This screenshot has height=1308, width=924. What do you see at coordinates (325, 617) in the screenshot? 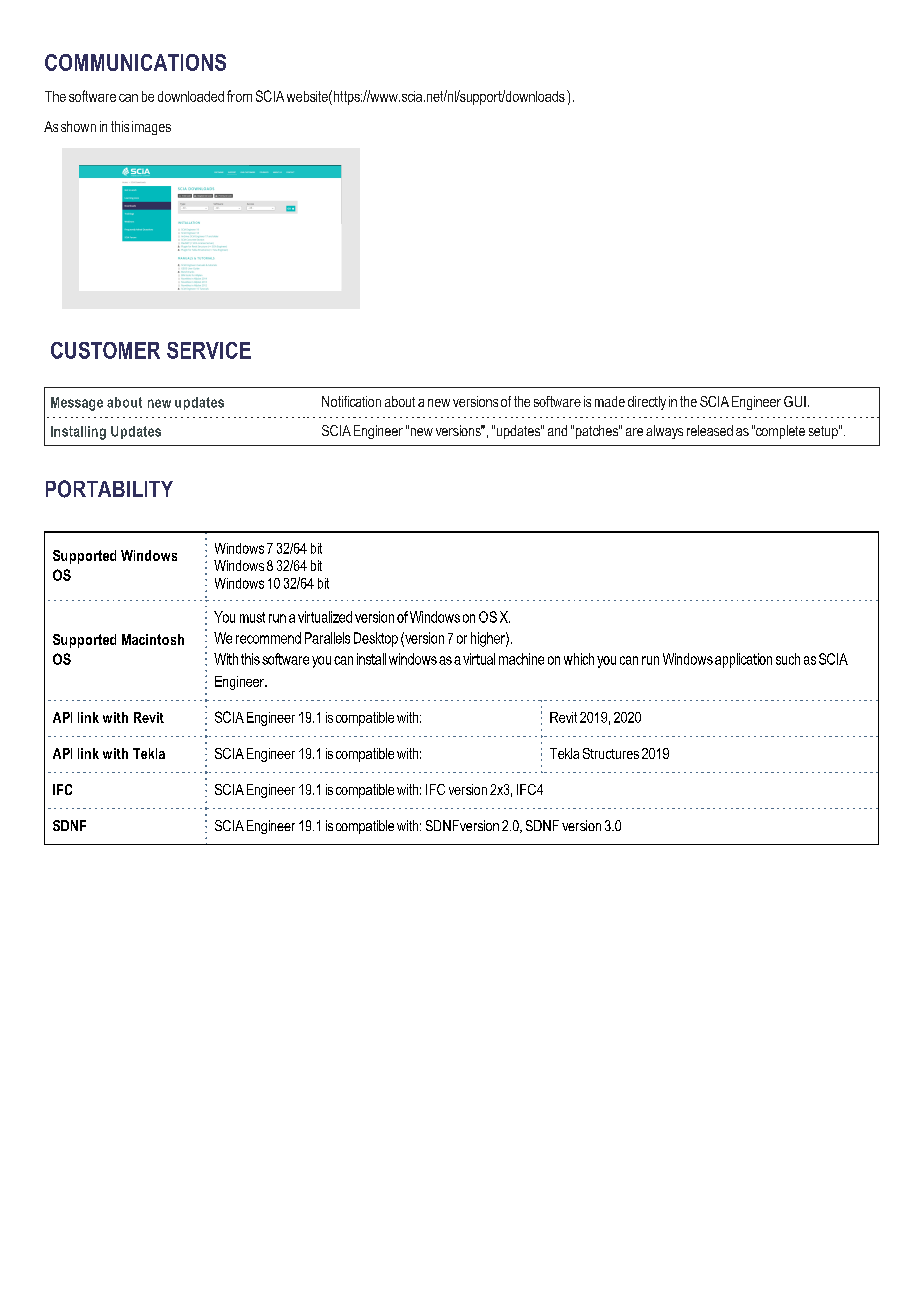
I see `virtualized` at bounding box center [325, 617].
